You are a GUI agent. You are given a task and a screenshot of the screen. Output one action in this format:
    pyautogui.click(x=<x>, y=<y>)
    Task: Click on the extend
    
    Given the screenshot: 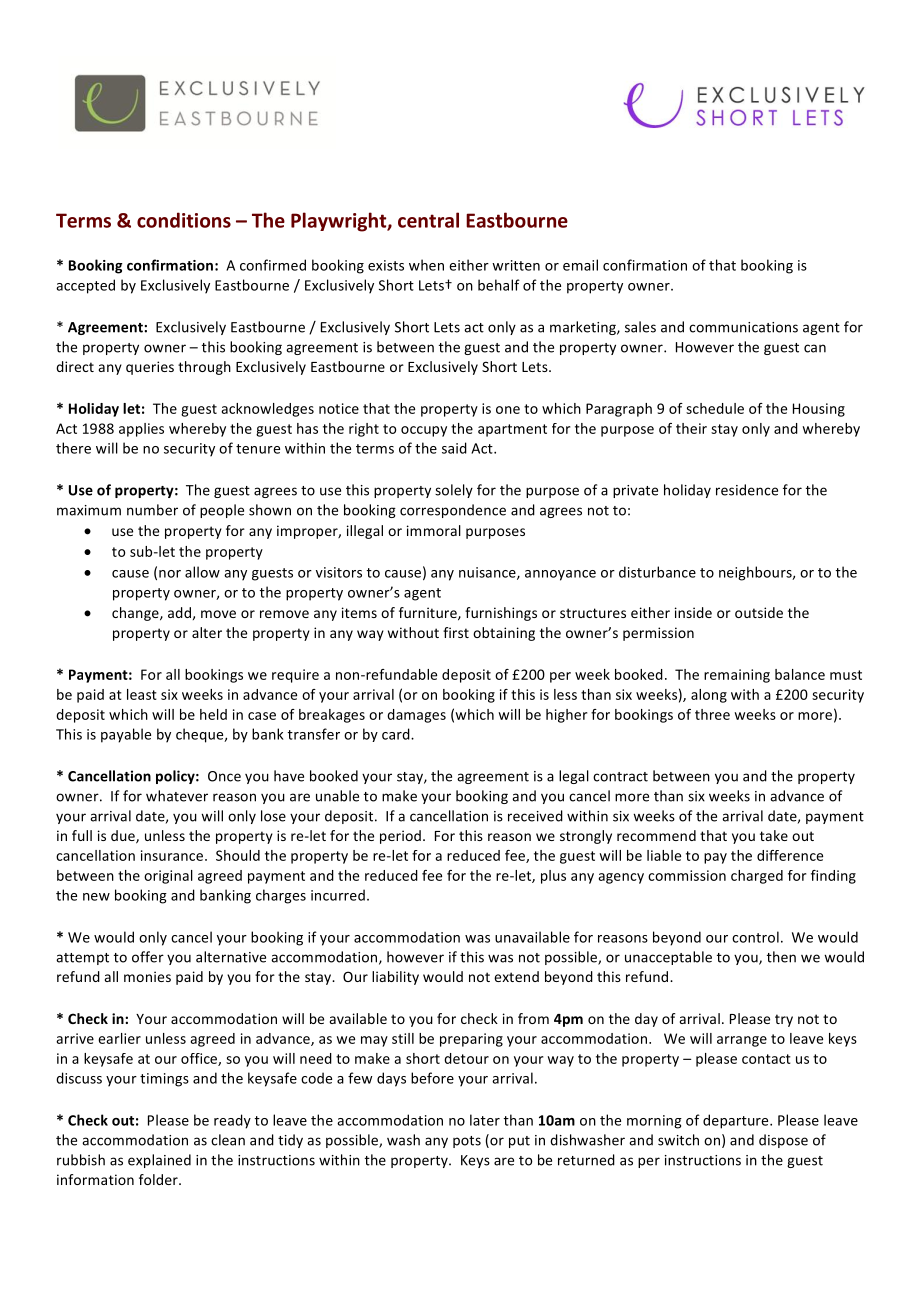 What is the action you would take?
    pyautogui.click(x=516, y=976)
